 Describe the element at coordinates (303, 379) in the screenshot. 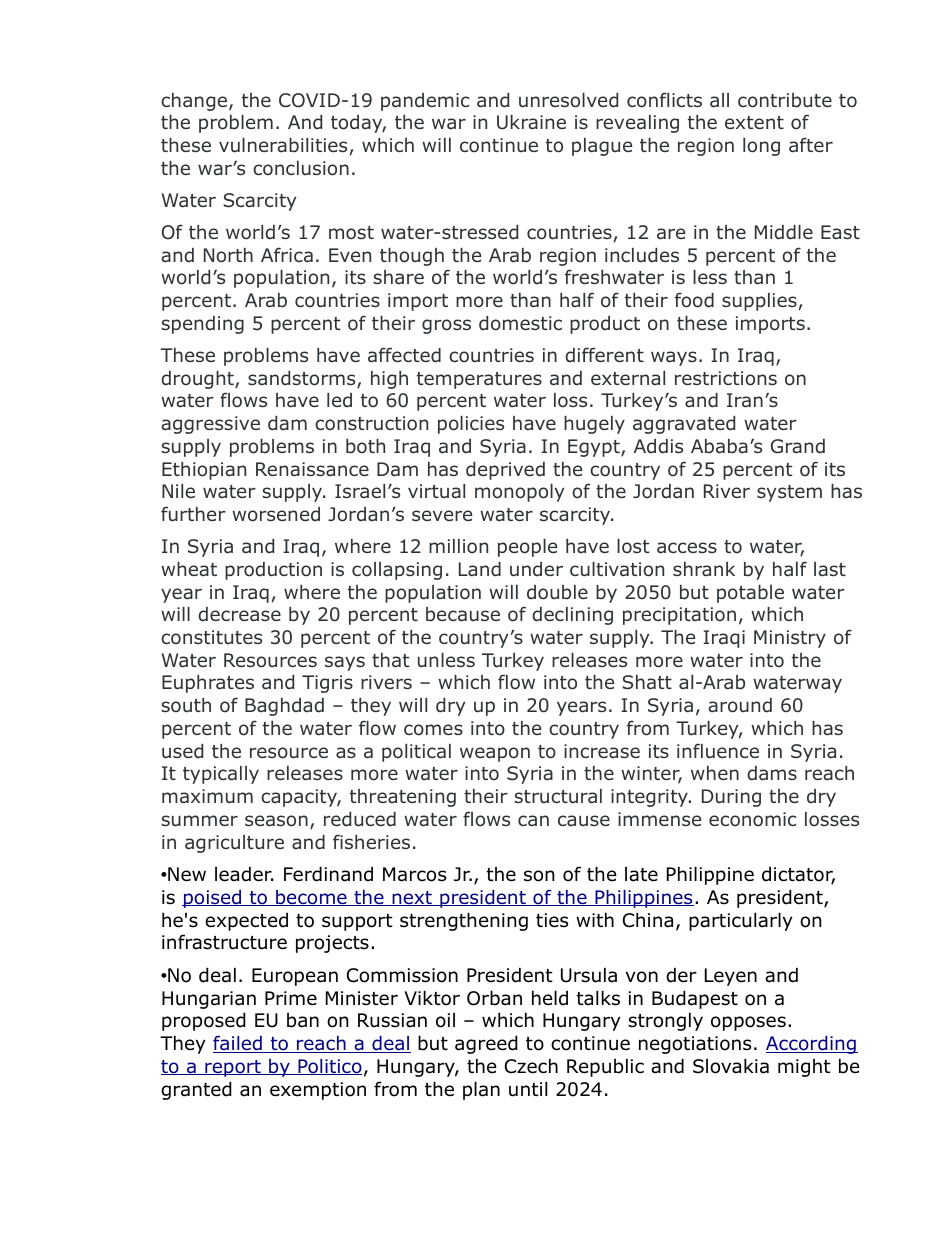

I see `sandstorms` at that location.
